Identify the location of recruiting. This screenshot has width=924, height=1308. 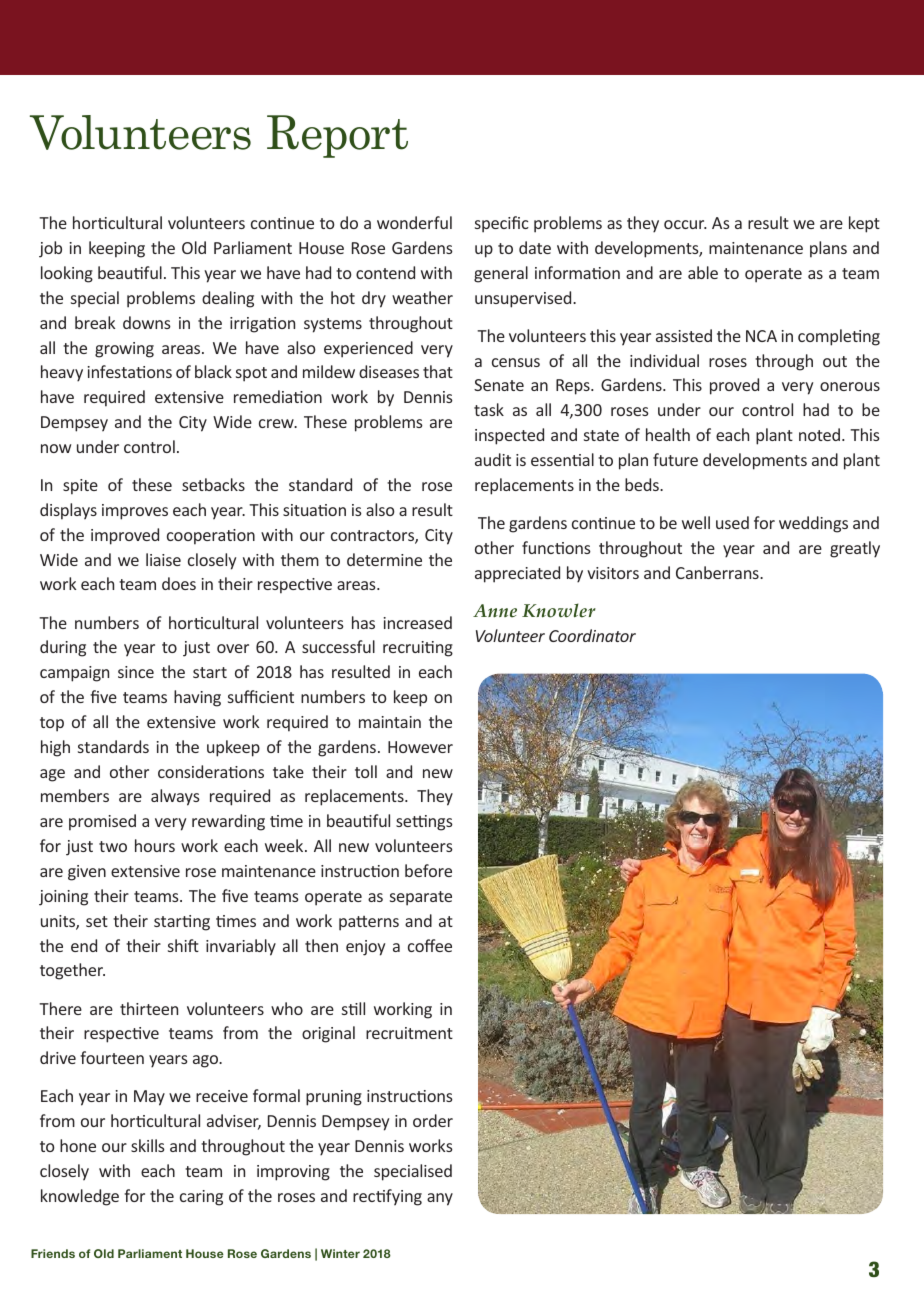
(418, 649).
